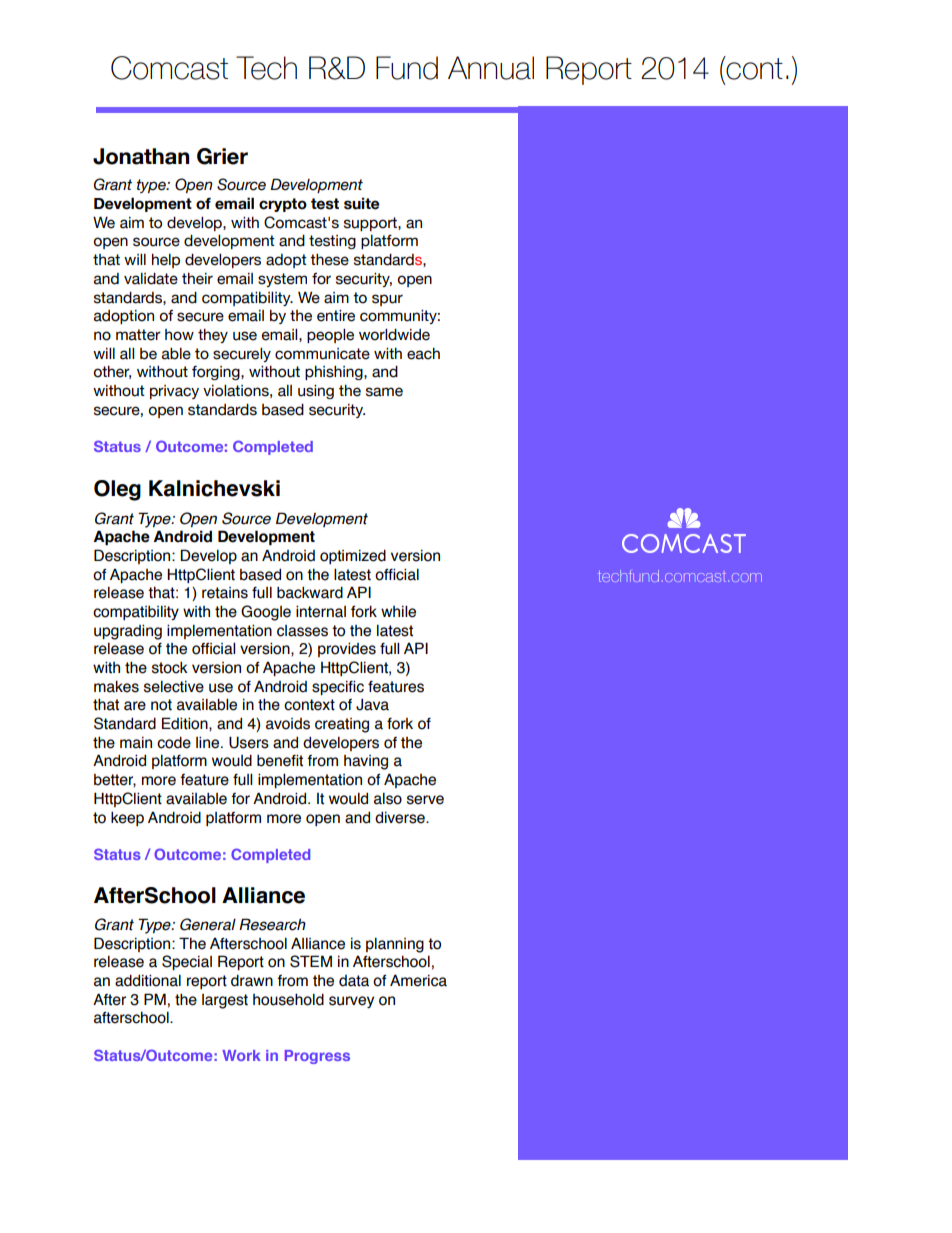  Describe the element at coordinates (425, 800) in the page. I see `serve` at that location.
